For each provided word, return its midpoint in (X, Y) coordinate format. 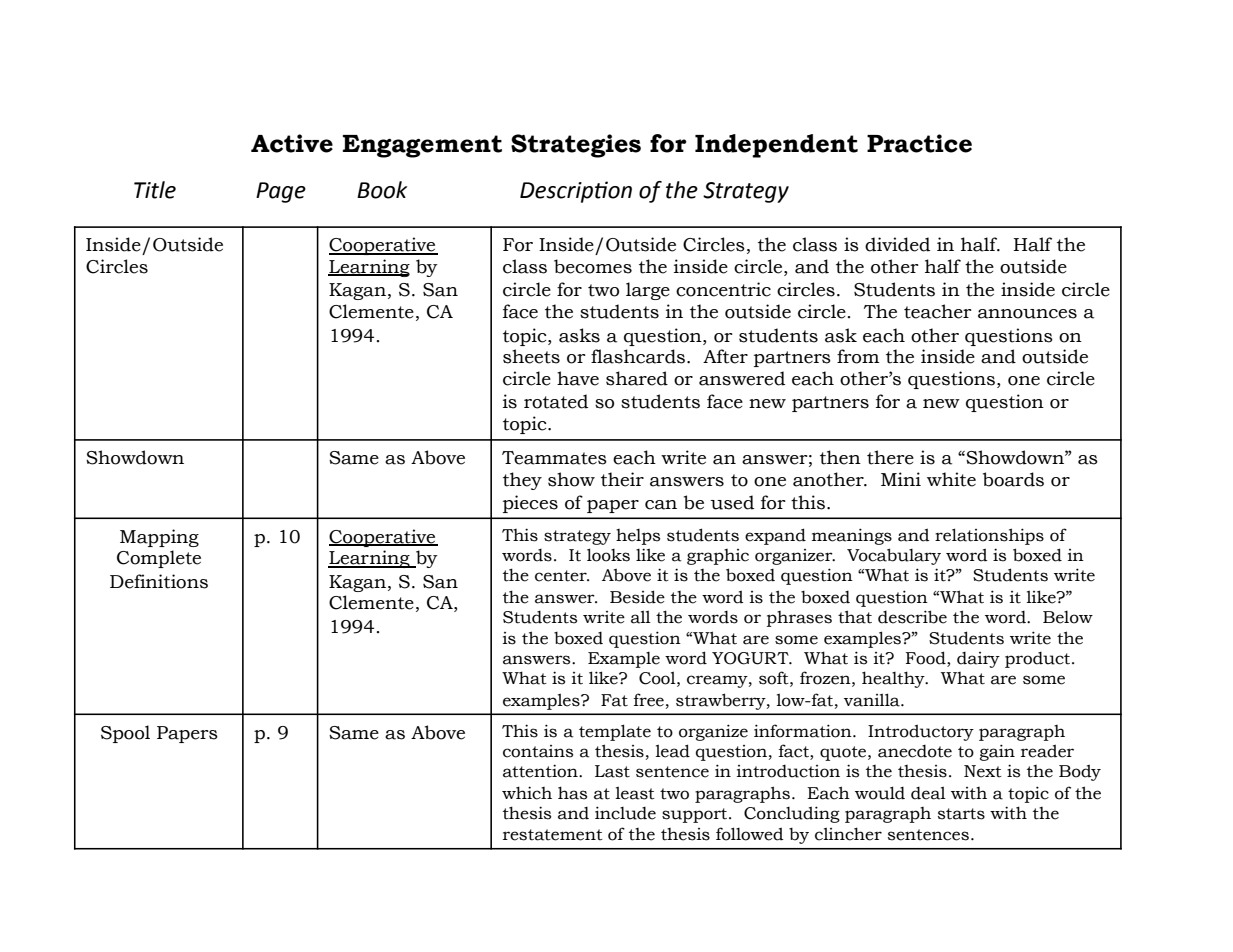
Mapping (159, 538)
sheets (531, 356)
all (641, 617)
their (622, 479)
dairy (978, 660)
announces (1027, 314)
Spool (125, 734)
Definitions (159, 581)
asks (579, 335)
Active (292, 143)
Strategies (576, 146)
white (951, 479)
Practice (919, 143)
